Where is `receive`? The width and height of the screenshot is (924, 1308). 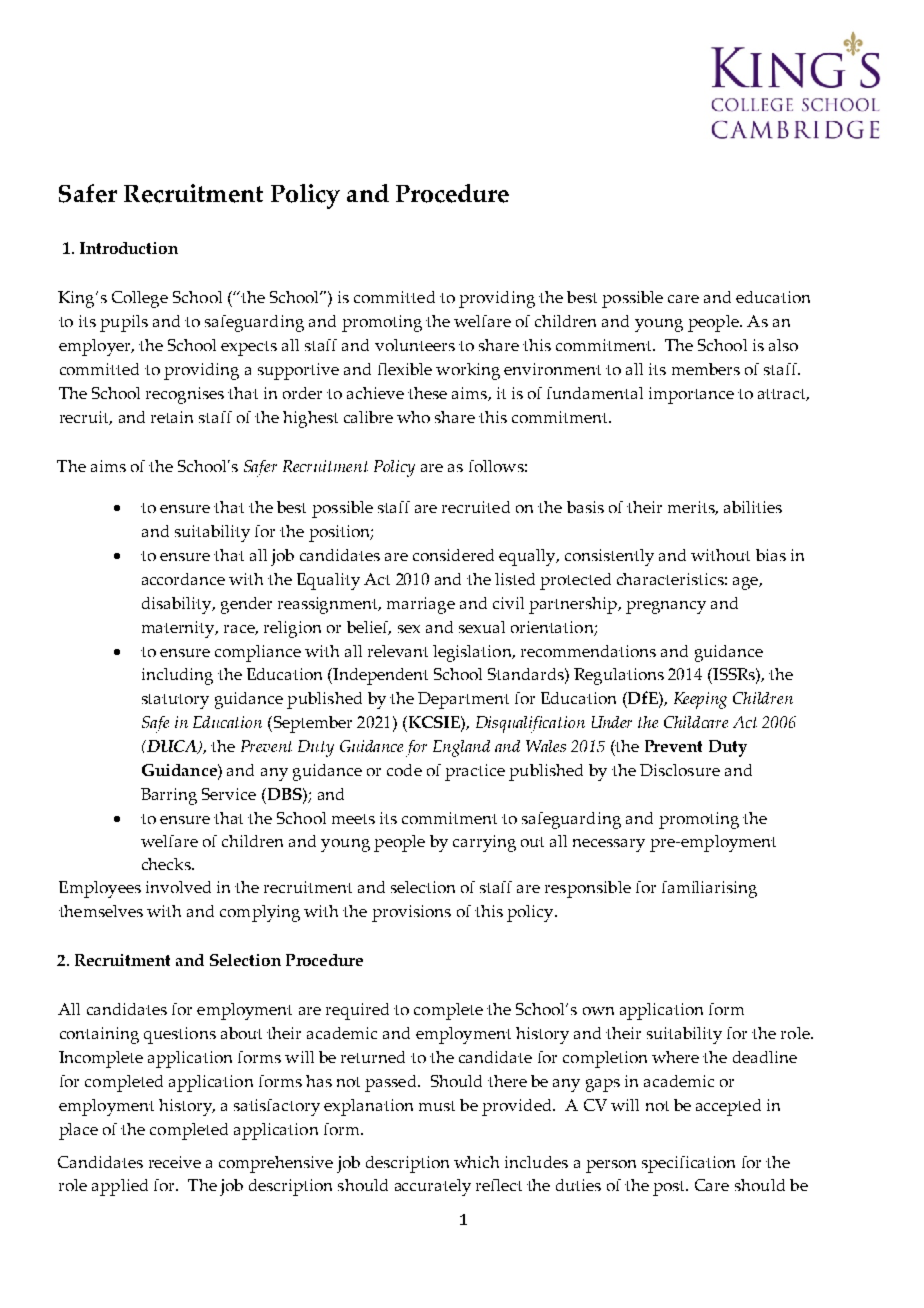
receive is located at coordinates (175, 1162).
